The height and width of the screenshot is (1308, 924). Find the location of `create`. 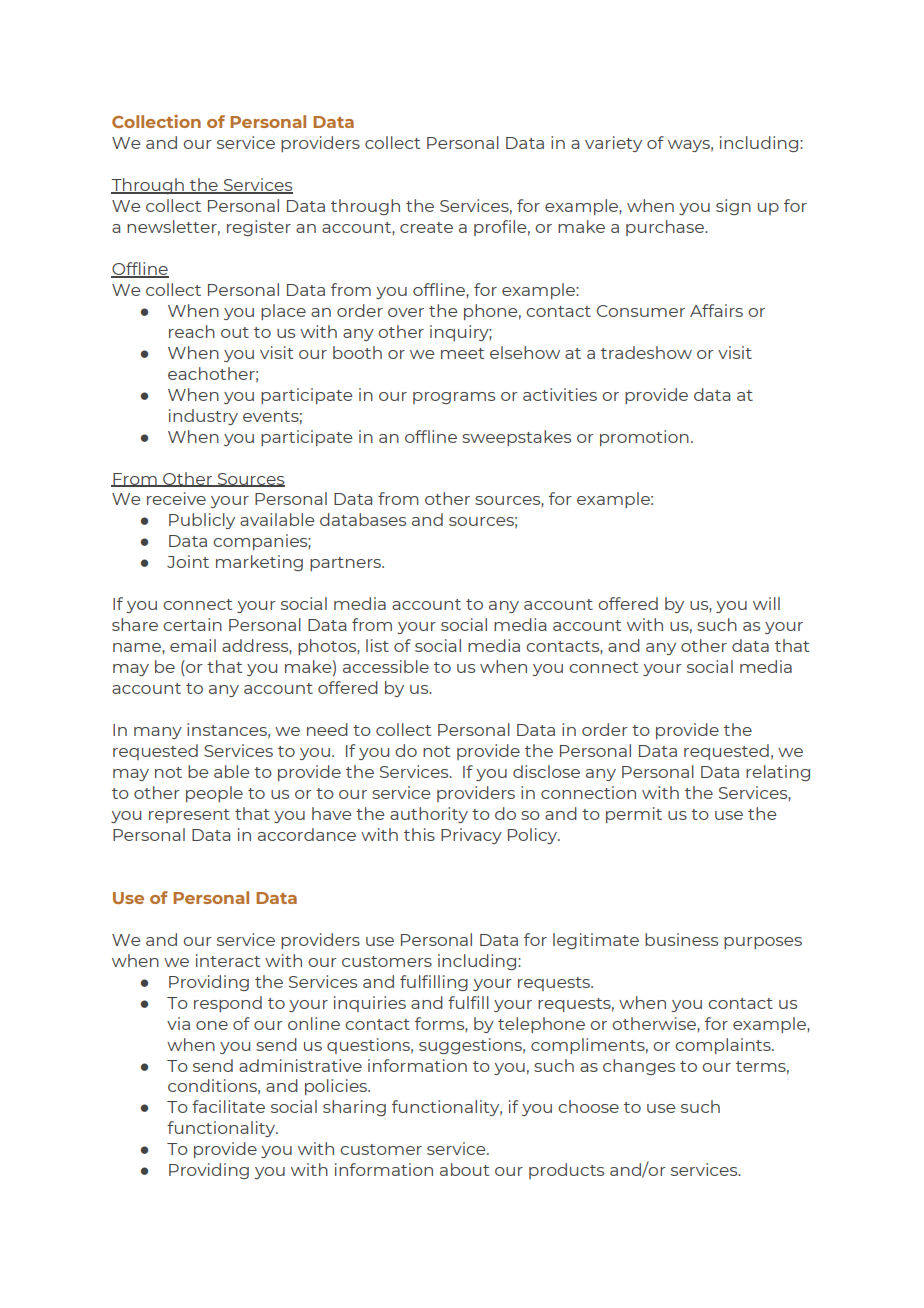

create is located at coordinates (426, 227).
